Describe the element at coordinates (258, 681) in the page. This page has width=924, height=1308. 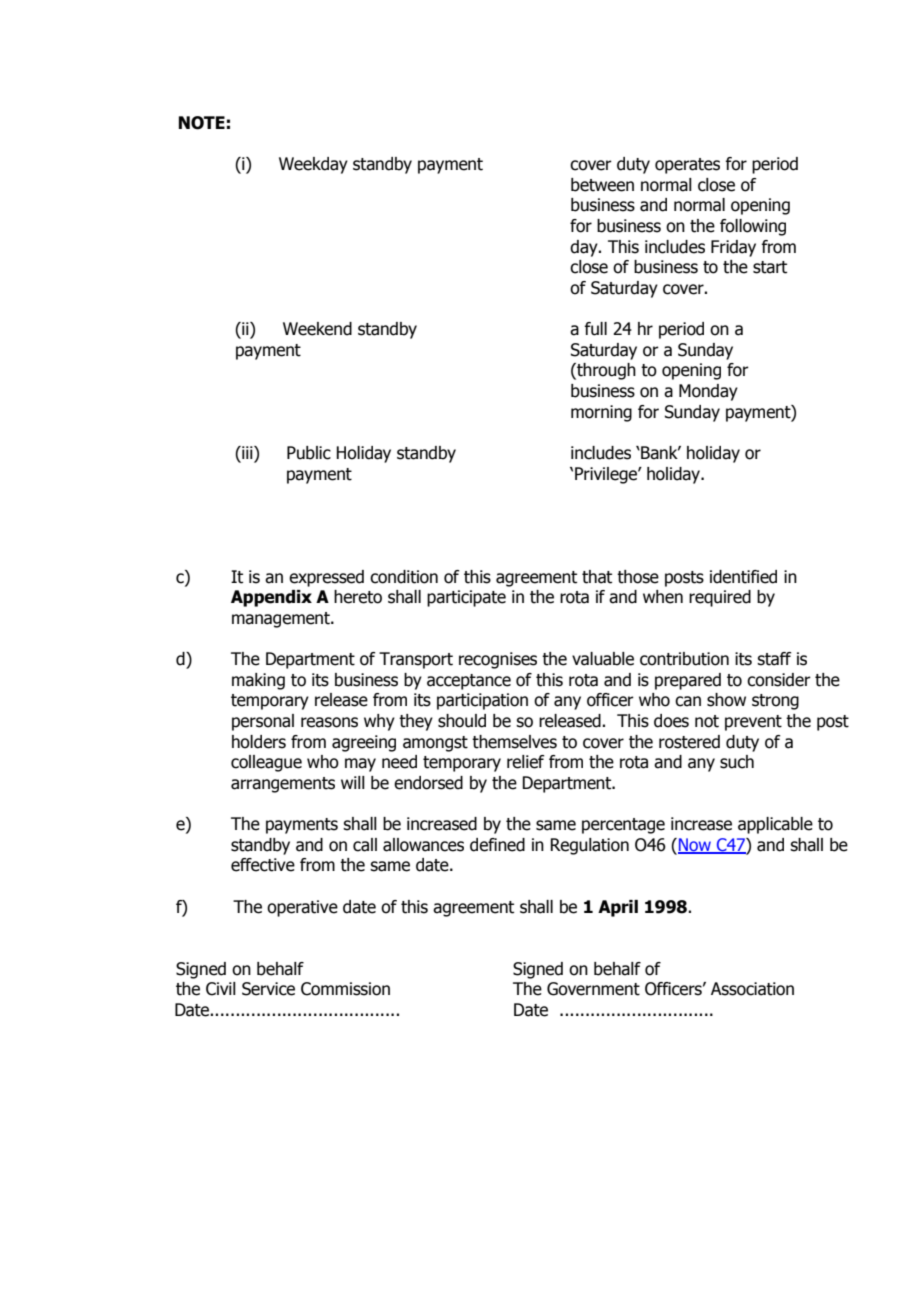
I see `making` at that location.
